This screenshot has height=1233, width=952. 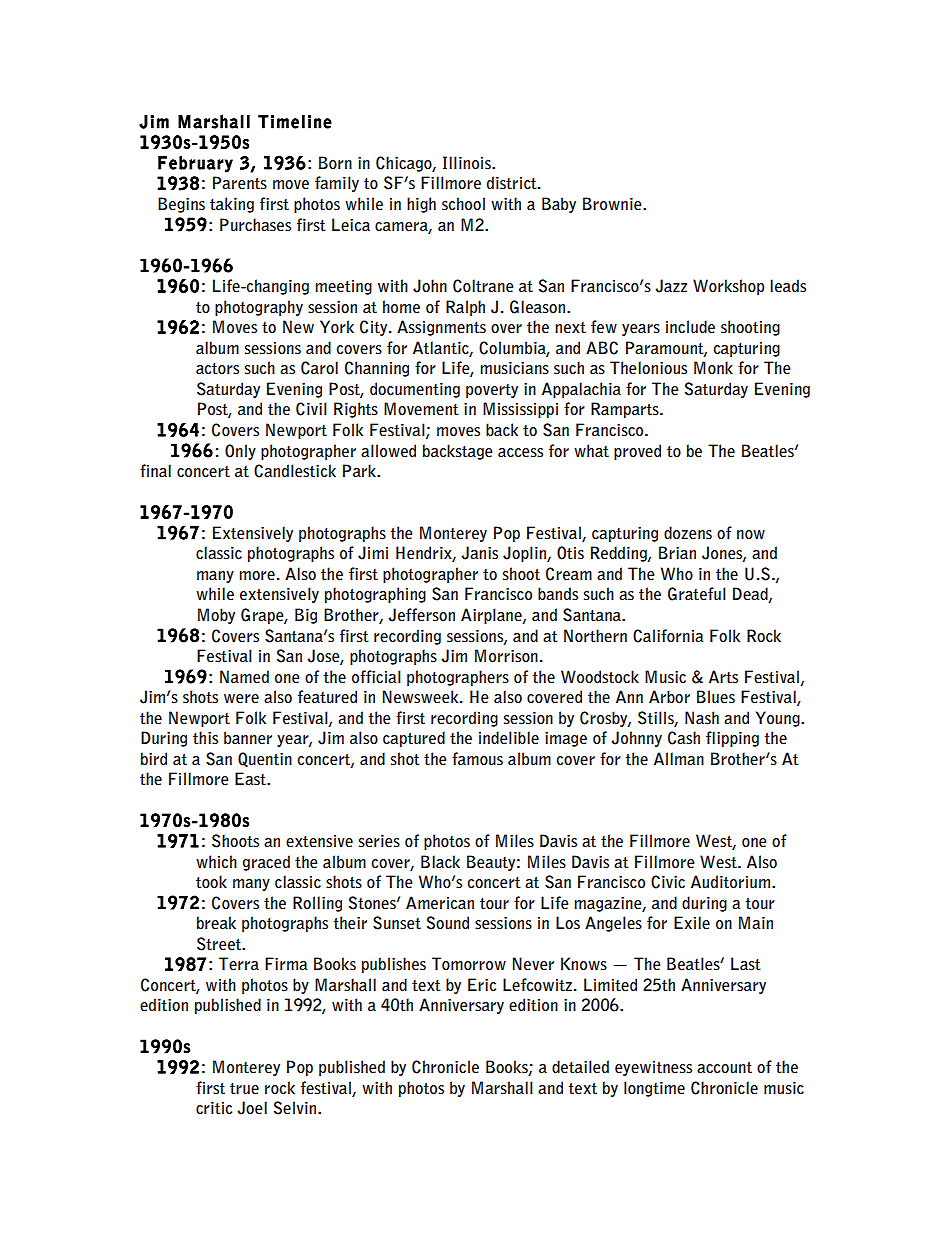 I want to click on February, so click(x=195, y=164).
